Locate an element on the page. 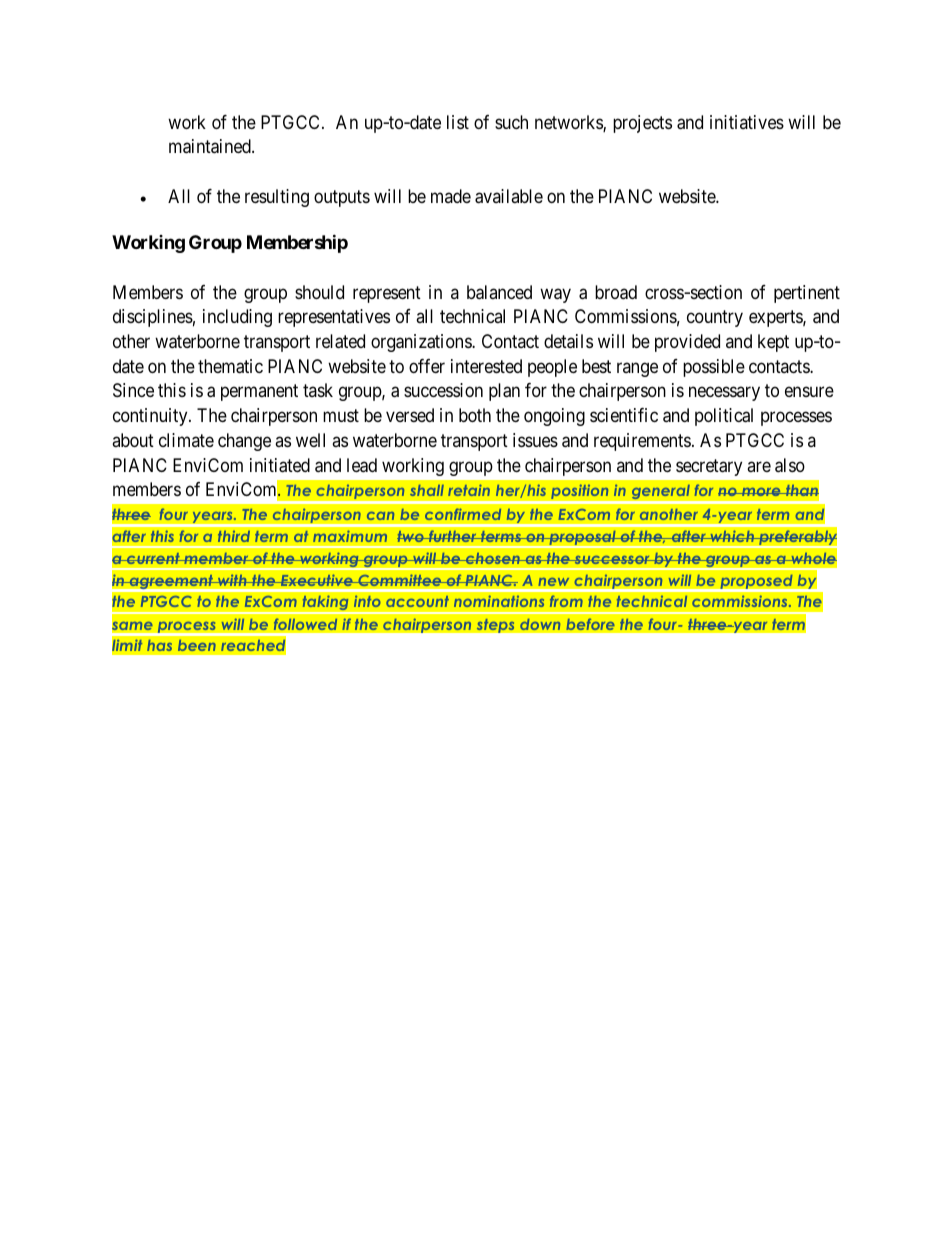  list is located at coordinates (458, 122).
